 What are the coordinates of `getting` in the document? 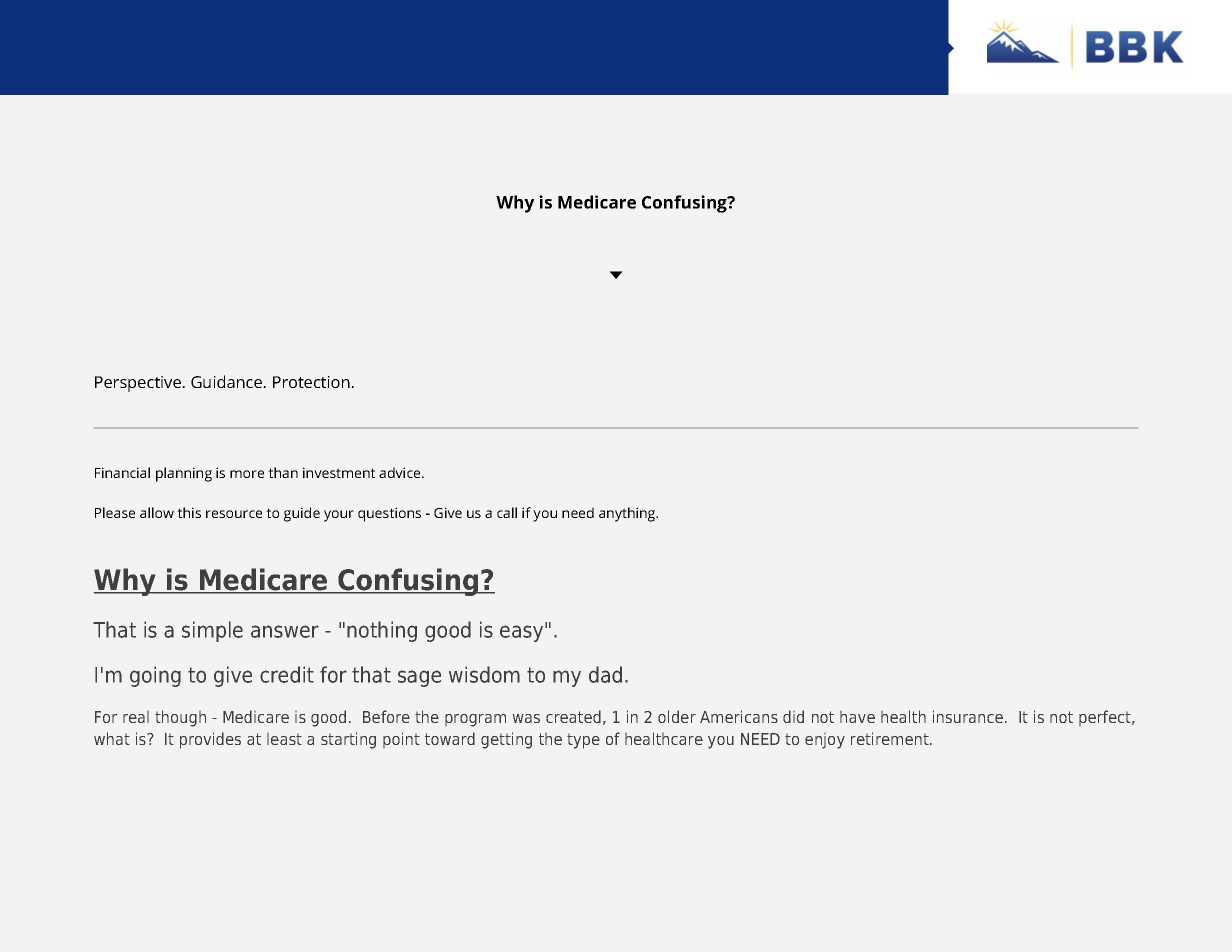 It's located at (506, 740).
